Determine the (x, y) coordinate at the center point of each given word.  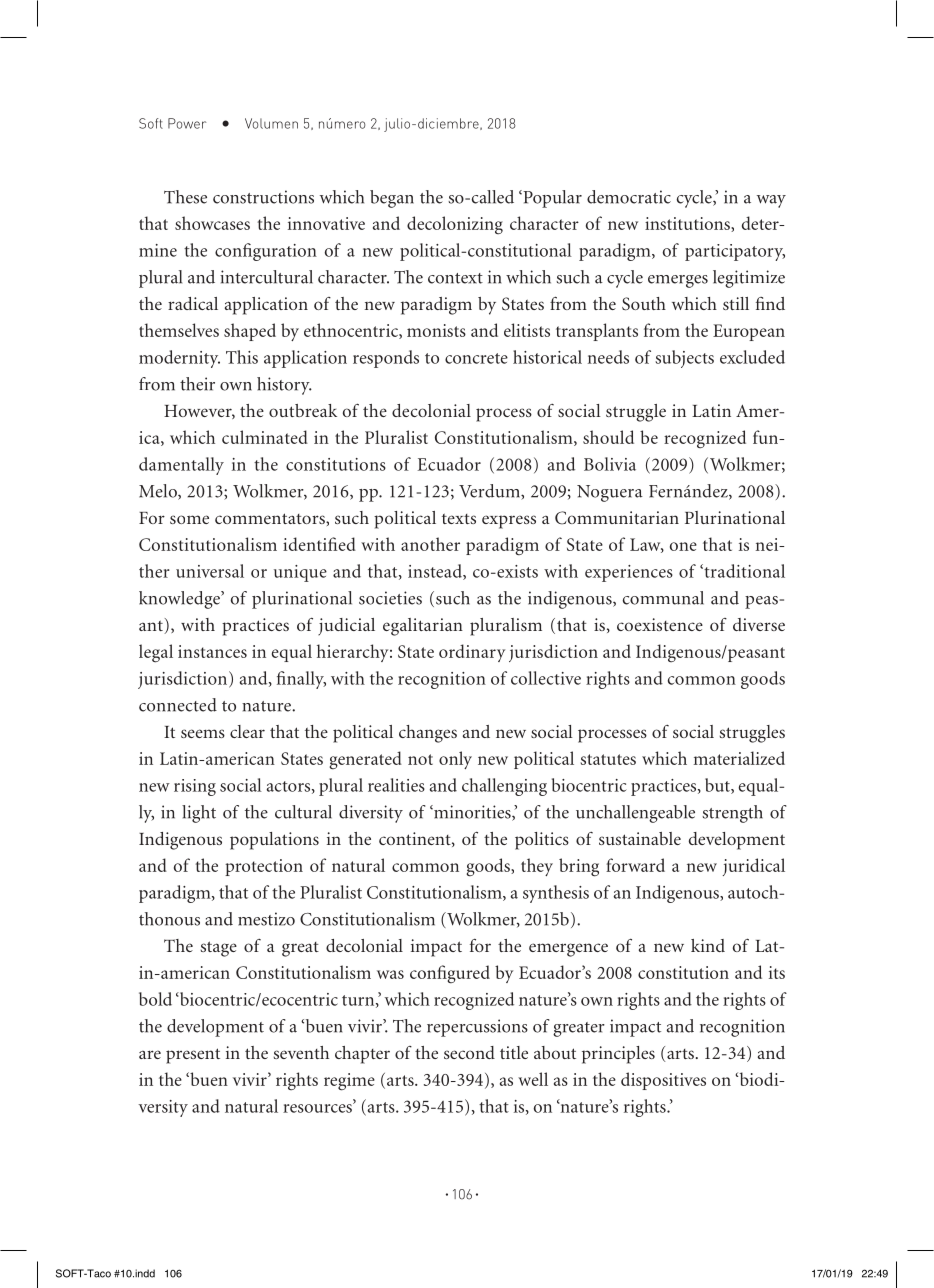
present (193, 1056)
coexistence (660, 624)
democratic (629, 197)
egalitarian (423, 627)
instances (212, 651)
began (392, 199)
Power (187, 123)
